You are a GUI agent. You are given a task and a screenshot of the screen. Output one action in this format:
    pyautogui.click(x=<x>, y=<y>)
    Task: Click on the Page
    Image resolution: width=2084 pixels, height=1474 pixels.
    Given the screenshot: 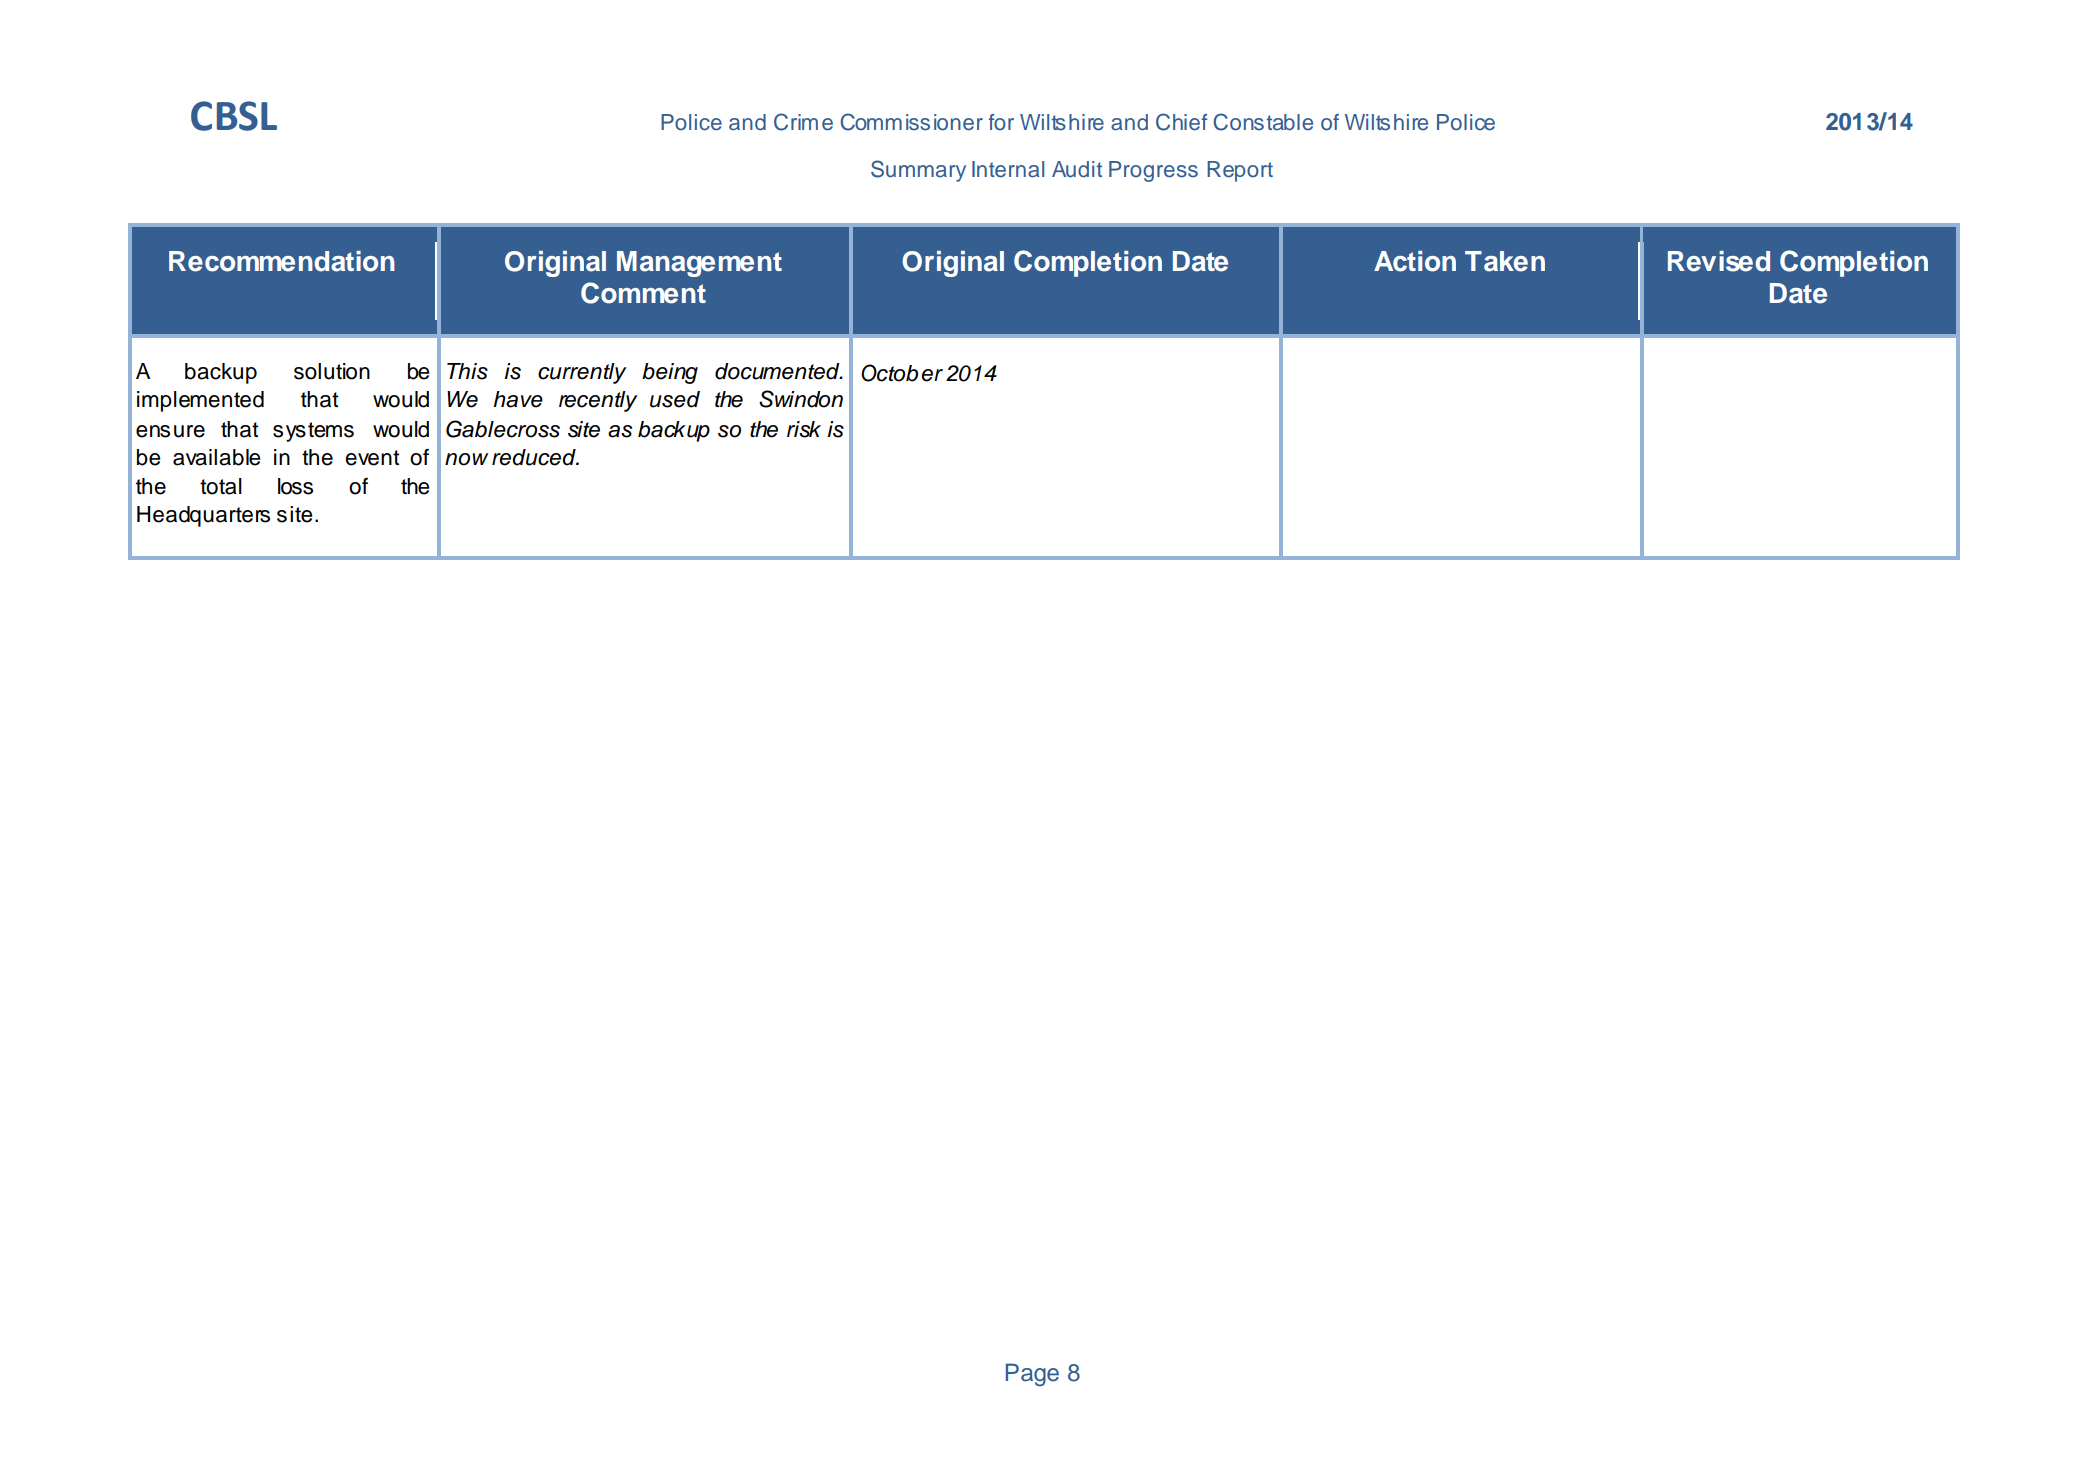 What is the action you would take?
    pyautogui.click(x=1032, y=1375)
